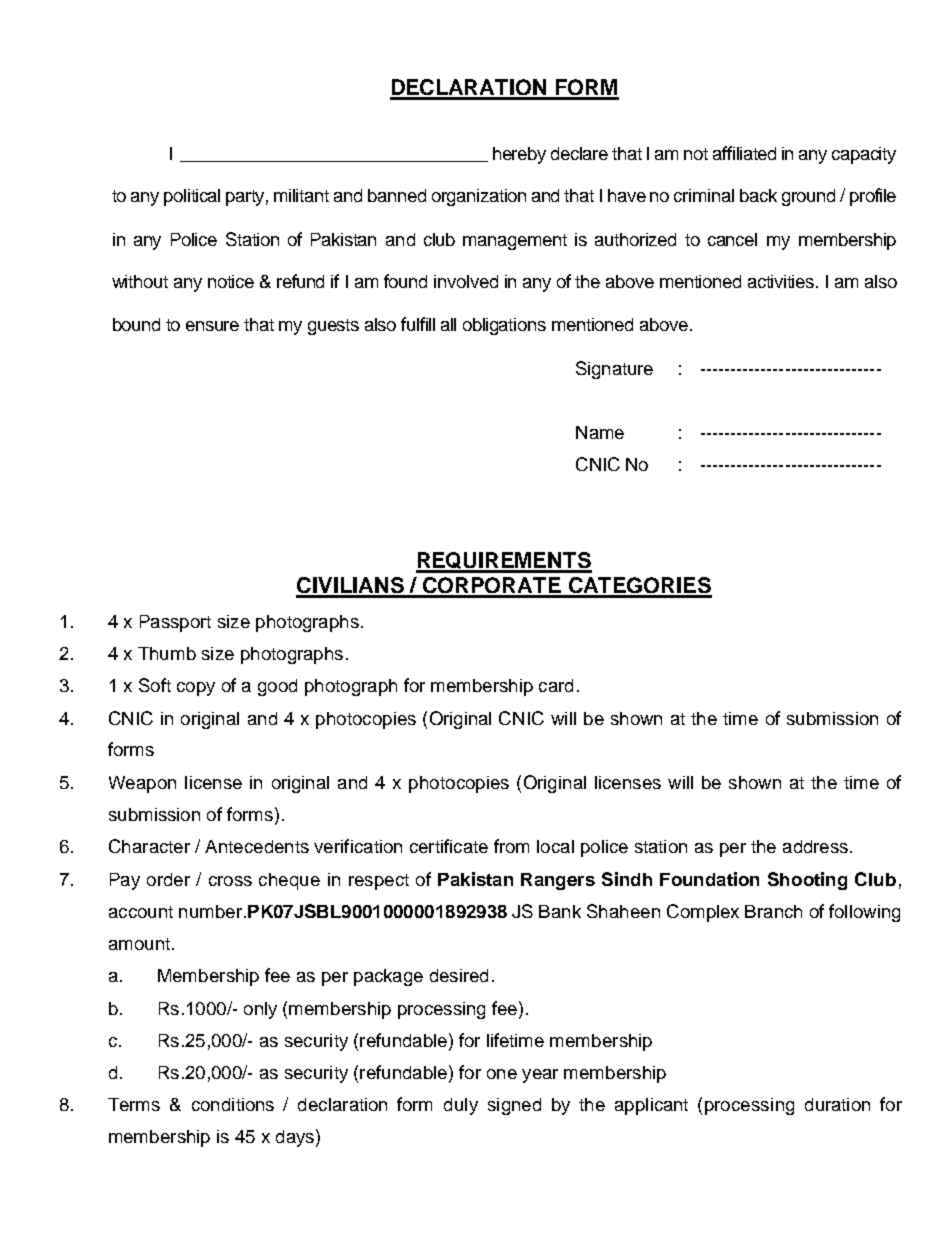  What do you see at coordinates (233, 1104) in the document?
I see `conditions` at bounding box center [233, 1104].
